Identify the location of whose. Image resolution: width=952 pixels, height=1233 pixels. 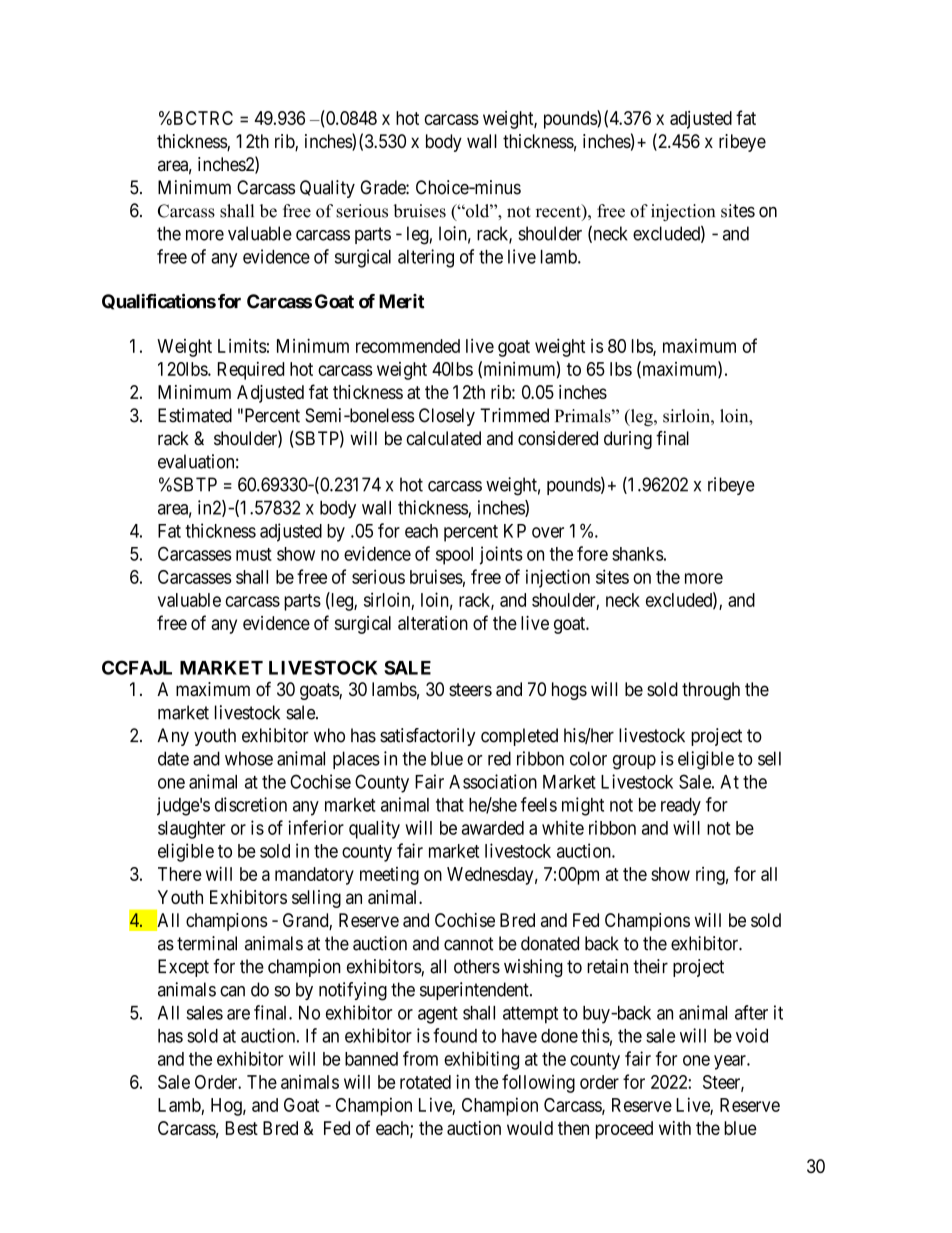
(249, 758).
